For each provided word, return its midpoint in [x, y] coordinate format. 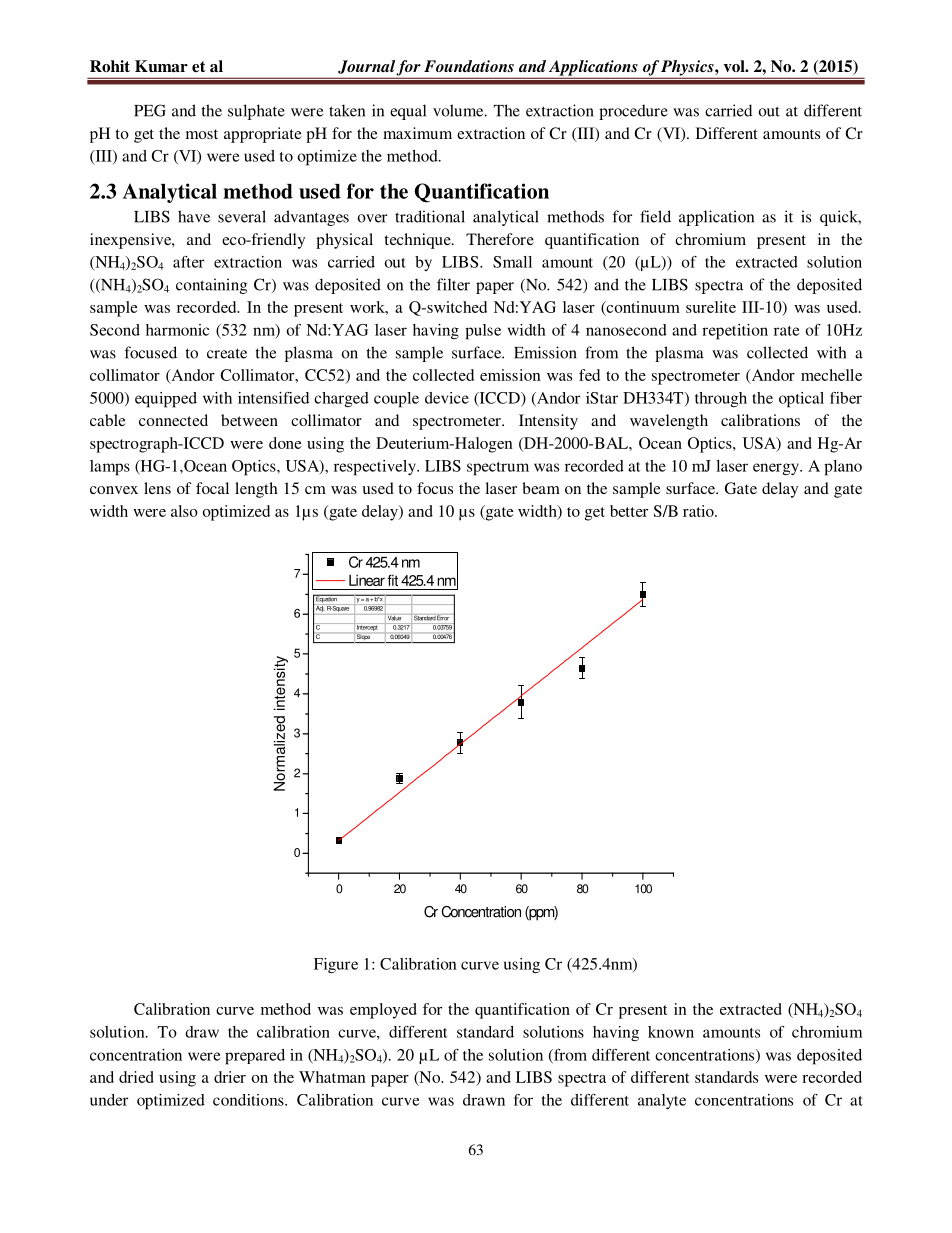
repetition [735, 332]
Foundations [469, 66]
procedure [633, 112]
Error [443, 617]
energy [777, 469]
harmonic [177, 330]
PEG [150, 110]
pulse [483, 332]
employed [383, 1011]
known [671, 1032]
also [184, 511]
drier [230, 1077]
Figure [336, 966]
